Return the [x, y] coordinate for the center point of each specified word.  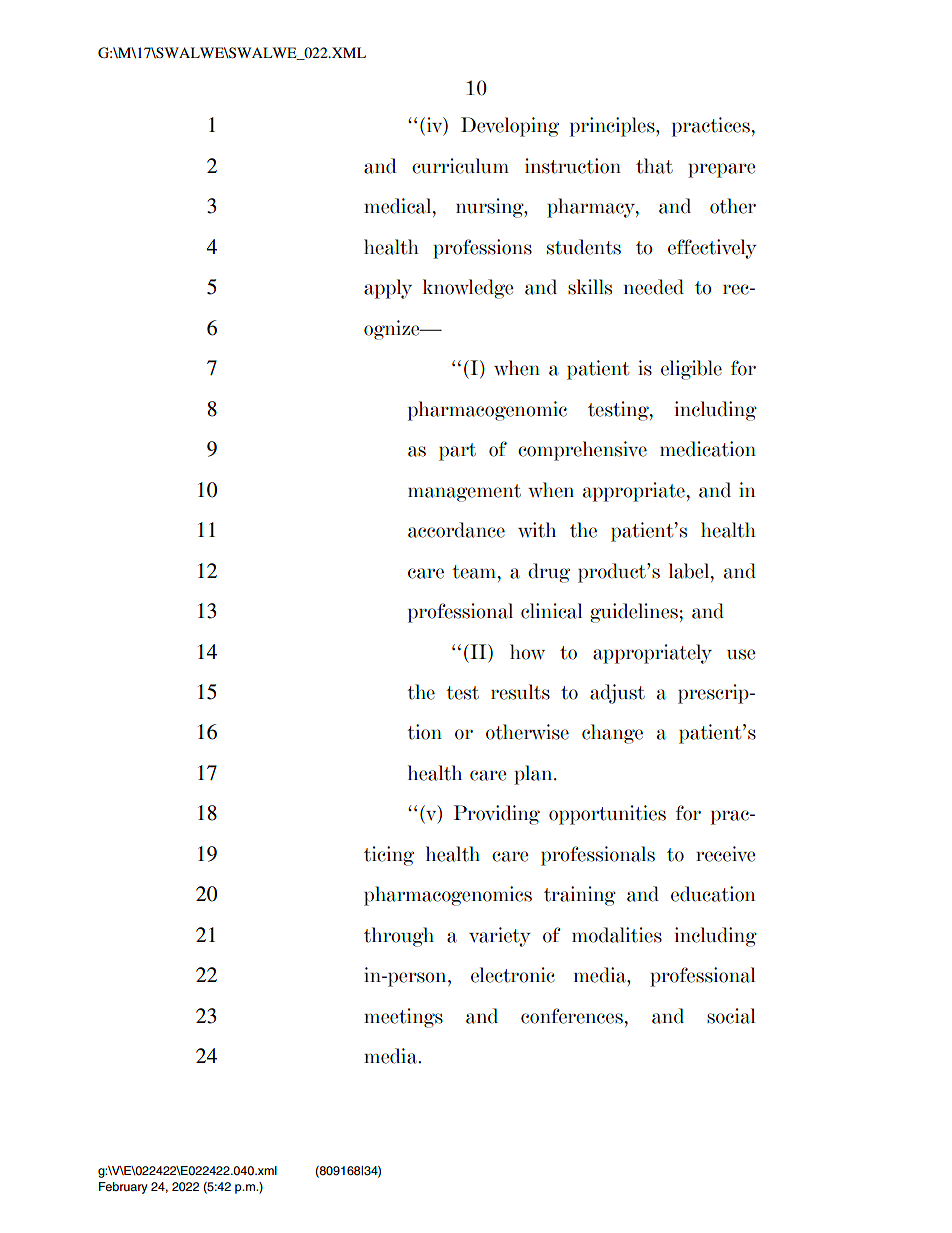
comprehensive [582, 451]
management [464, 493]
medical [399, 206]
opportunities [607, 815]
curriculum [460, 166]
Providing [496, 815]
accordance [456, 530]
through [399, 937]
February [123, 1188]
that [654, 166]
